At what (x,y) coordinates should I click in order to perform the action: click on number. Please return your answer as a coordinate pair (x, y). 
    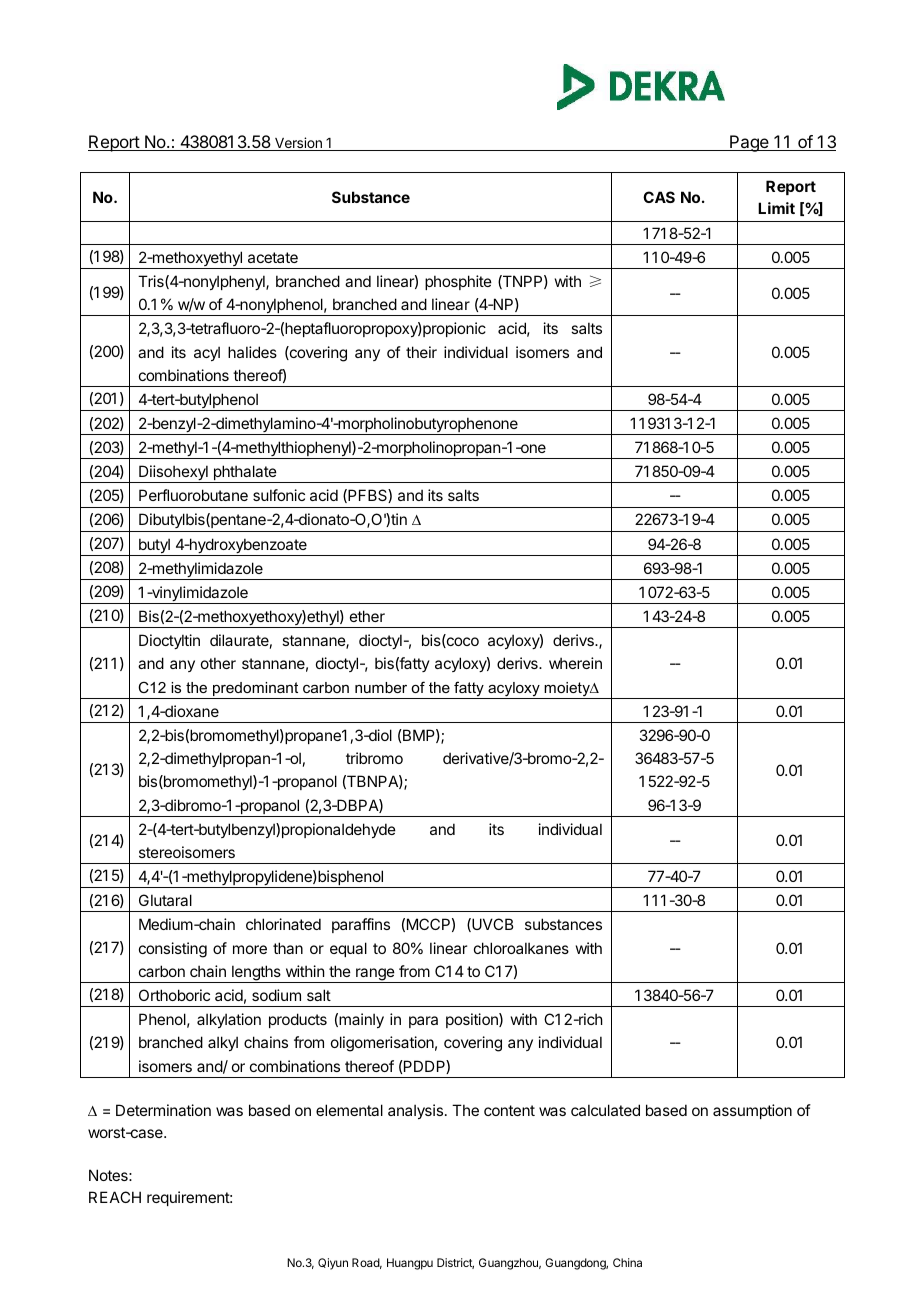
    Looking at the image, I should click on (381, 687).
